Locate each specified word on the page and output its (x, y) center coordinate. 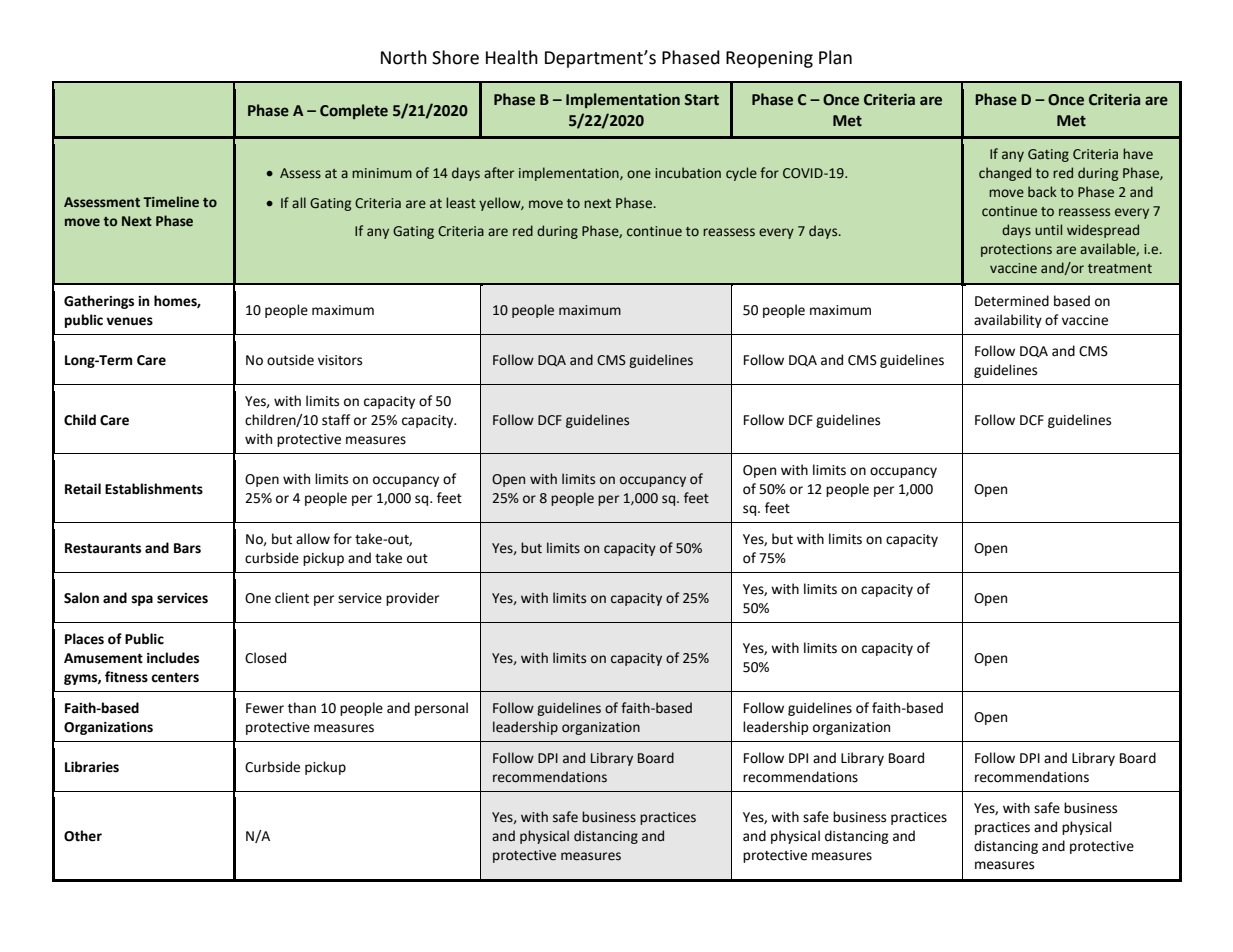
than (302, 708)
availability (1008, 321)
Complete (354, 111)
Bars (187, 548)
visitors (340, 360)
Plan (835, 57)
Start (702, 100)
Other (83, 836)
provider (412, 599)
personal (441, 709)
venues (129, 321)
